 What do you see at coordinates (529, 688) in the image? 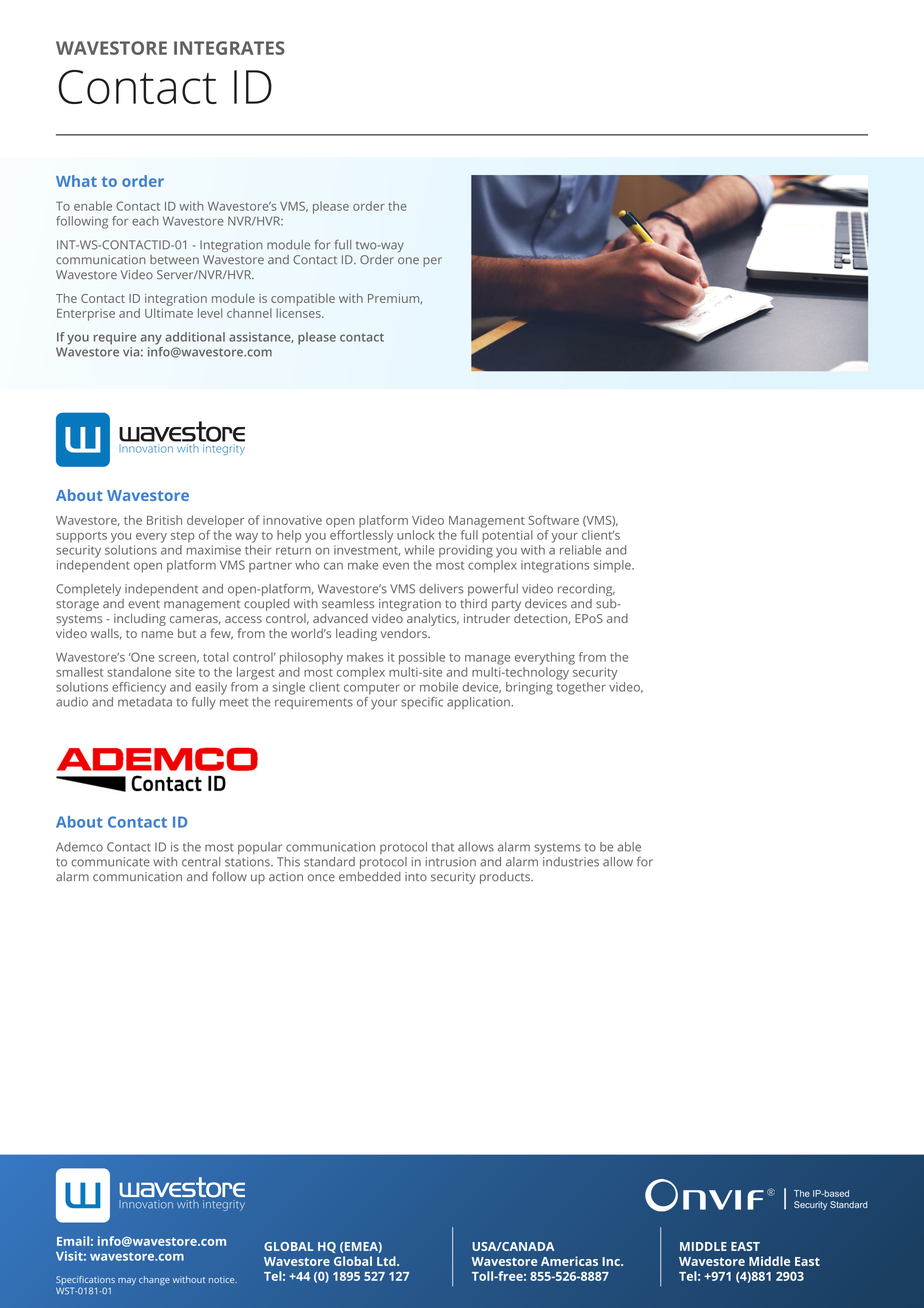
I see `bringing` at bounding box center [529, 688].
